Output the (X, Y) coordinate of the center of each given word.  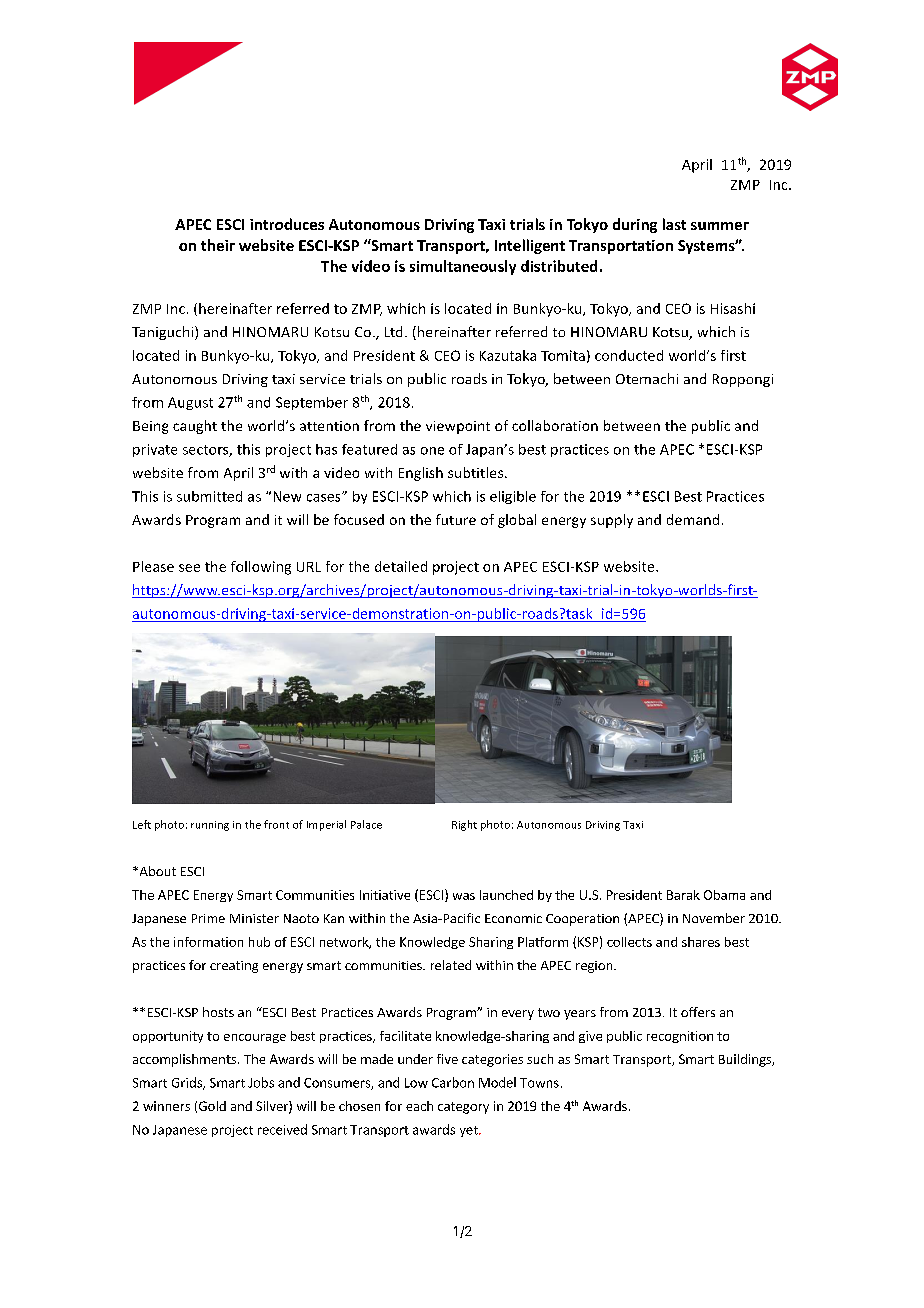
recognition (680, 1037)
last (674, 224)
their (218, 245)
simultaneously (463, 267)
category (463, 1108)
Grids (188, 1083)
